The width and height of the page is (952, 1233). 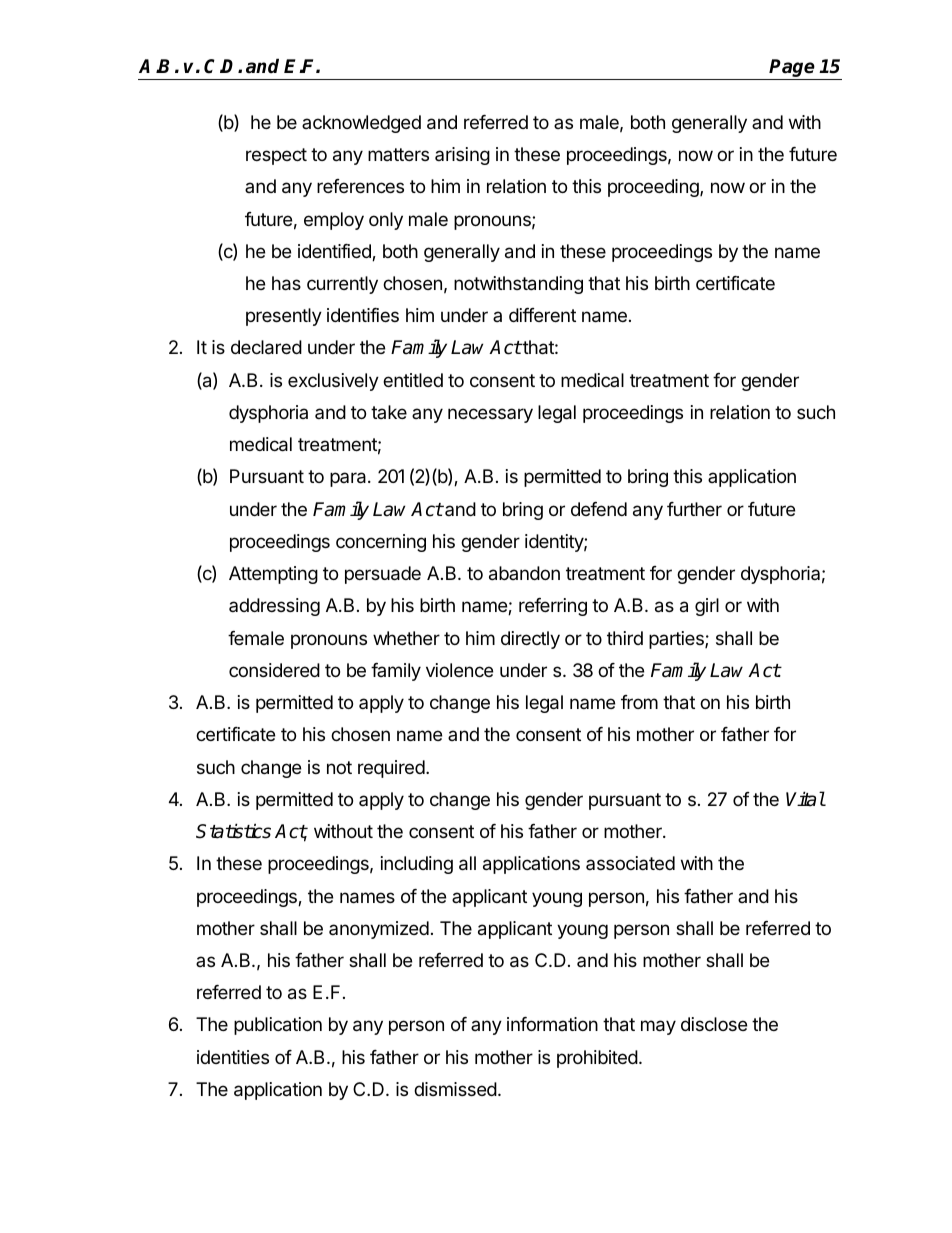 What do you see at coordinates (639, 702) in the page?
I see `from` at bounding box center [639, 702].
